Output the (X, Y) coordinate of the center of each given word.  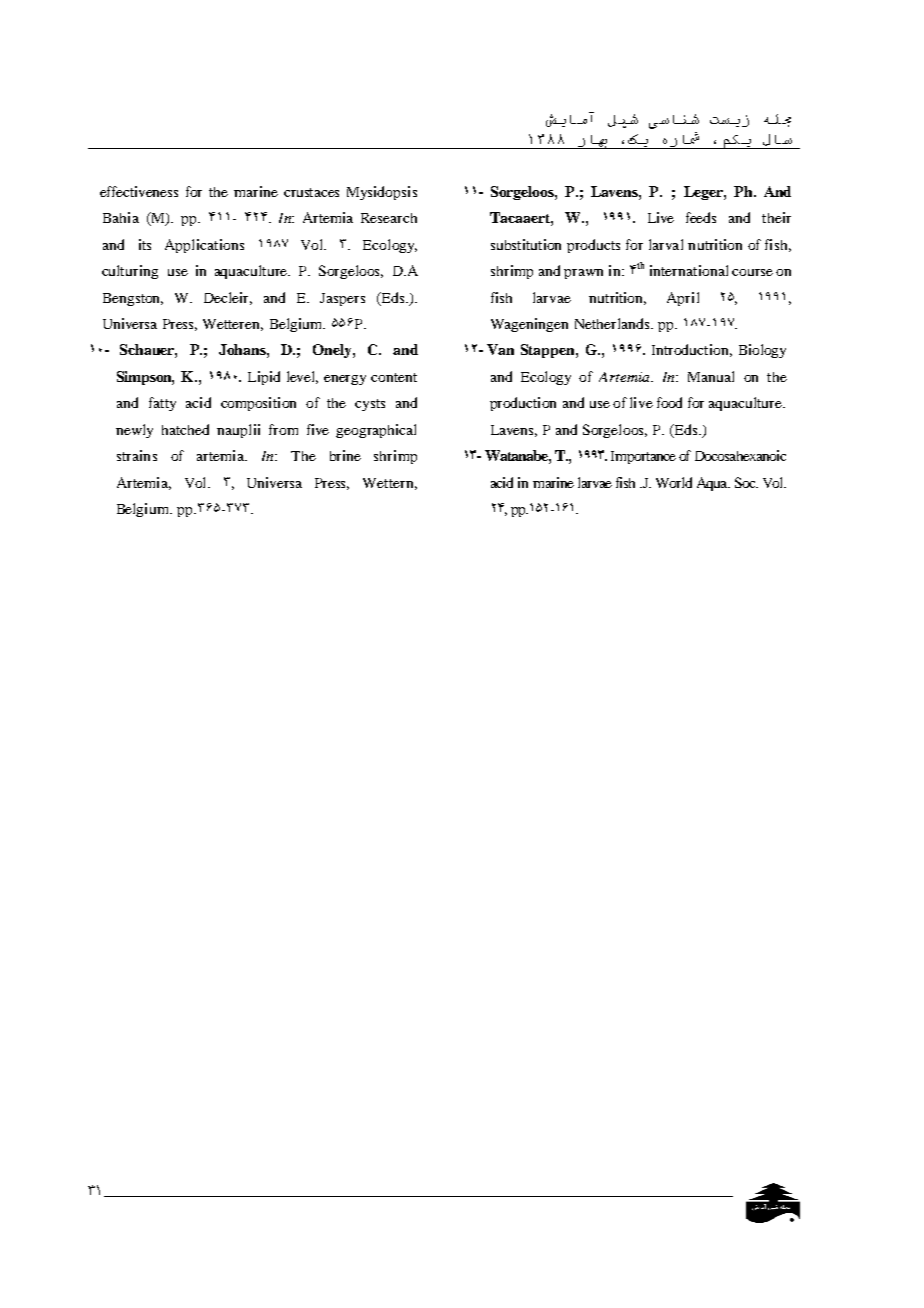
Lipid (264, 378)
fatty (162, 404)
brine (345, 455)
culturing (130, 272)
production (523, 404)
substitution (526, 244)
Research (389, 218)
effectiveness (139, 191)
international (689, 270)
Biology (762, 351)
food (669, 402)
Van (500, 349)
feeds (701, 217)
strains (137, 455)
